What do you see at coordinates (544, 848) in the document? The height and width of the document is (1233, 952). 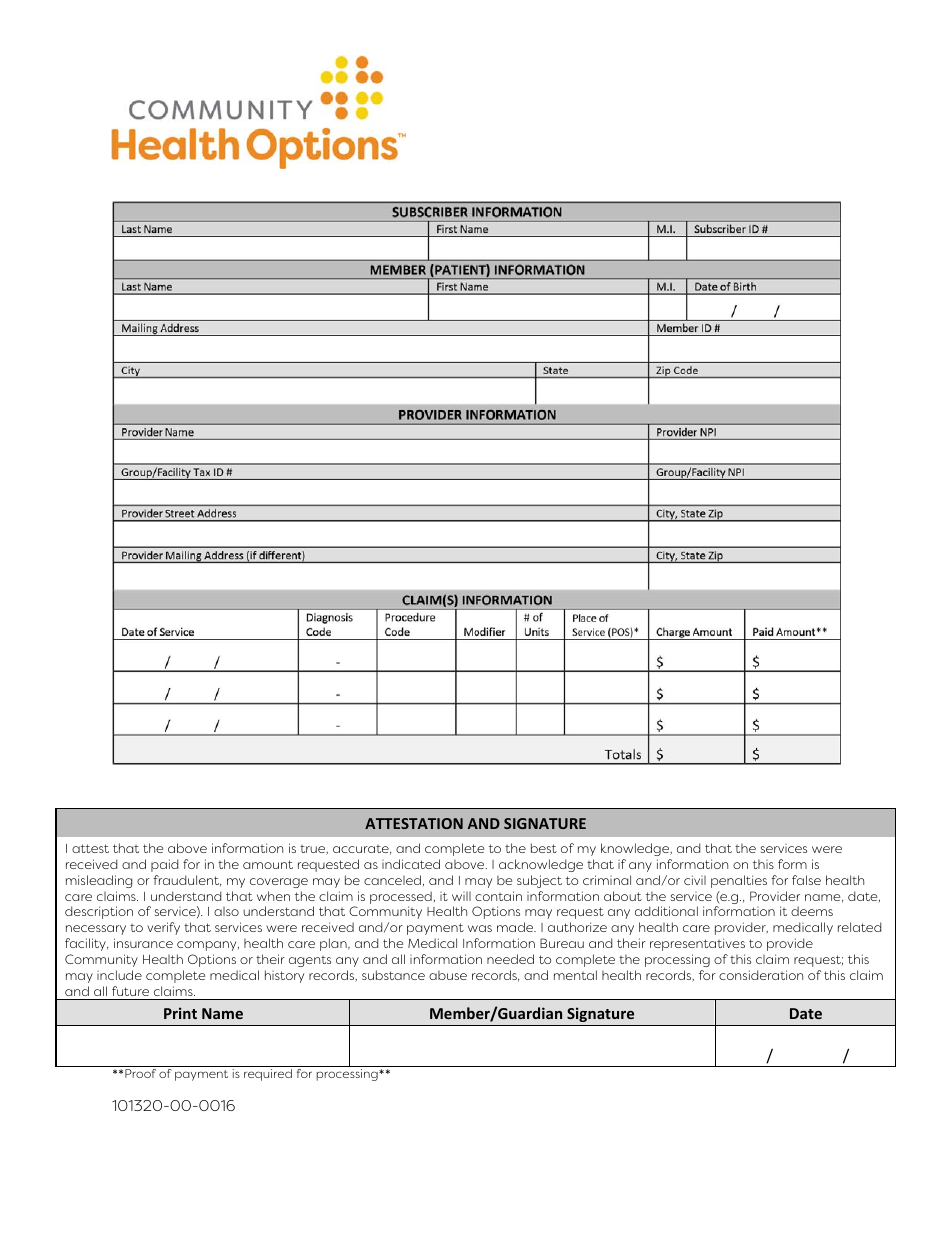 I see `best` at bounding box center [544, 848].
